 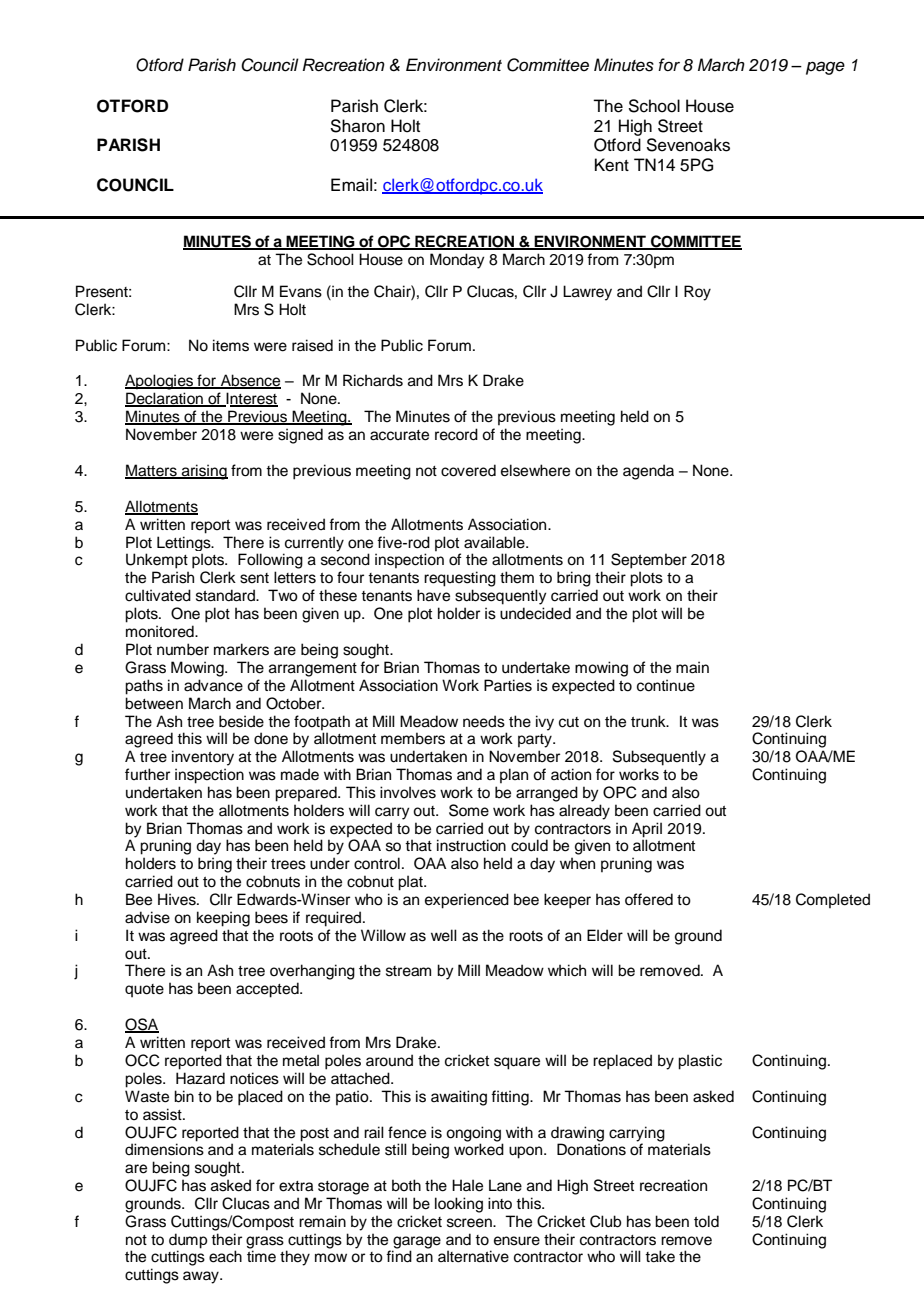 I want to click on Sharon, so click(x=357, y=126).
